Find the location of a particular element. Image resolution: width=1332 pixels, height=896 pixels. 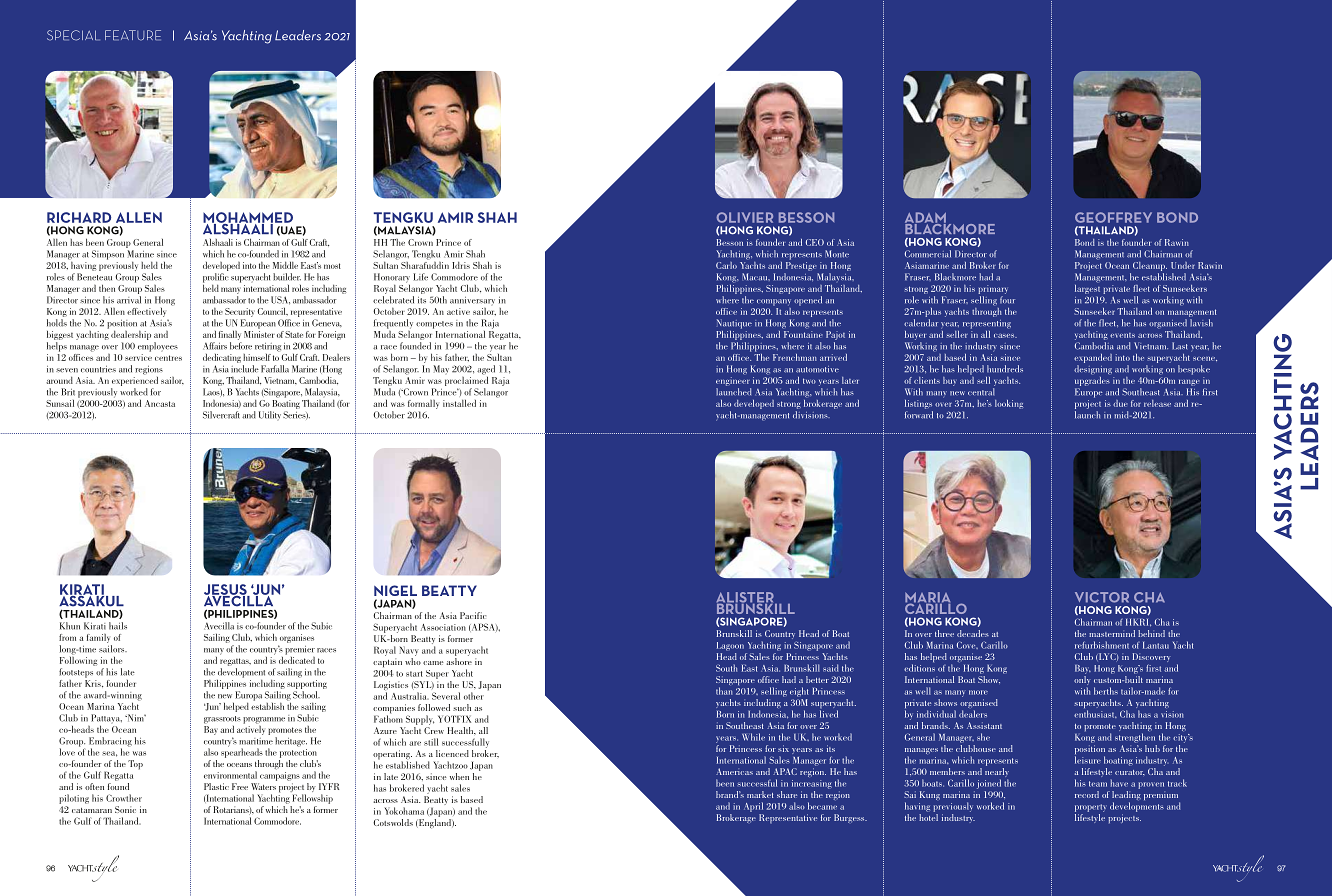

company is located at coordinates (774, 302).
